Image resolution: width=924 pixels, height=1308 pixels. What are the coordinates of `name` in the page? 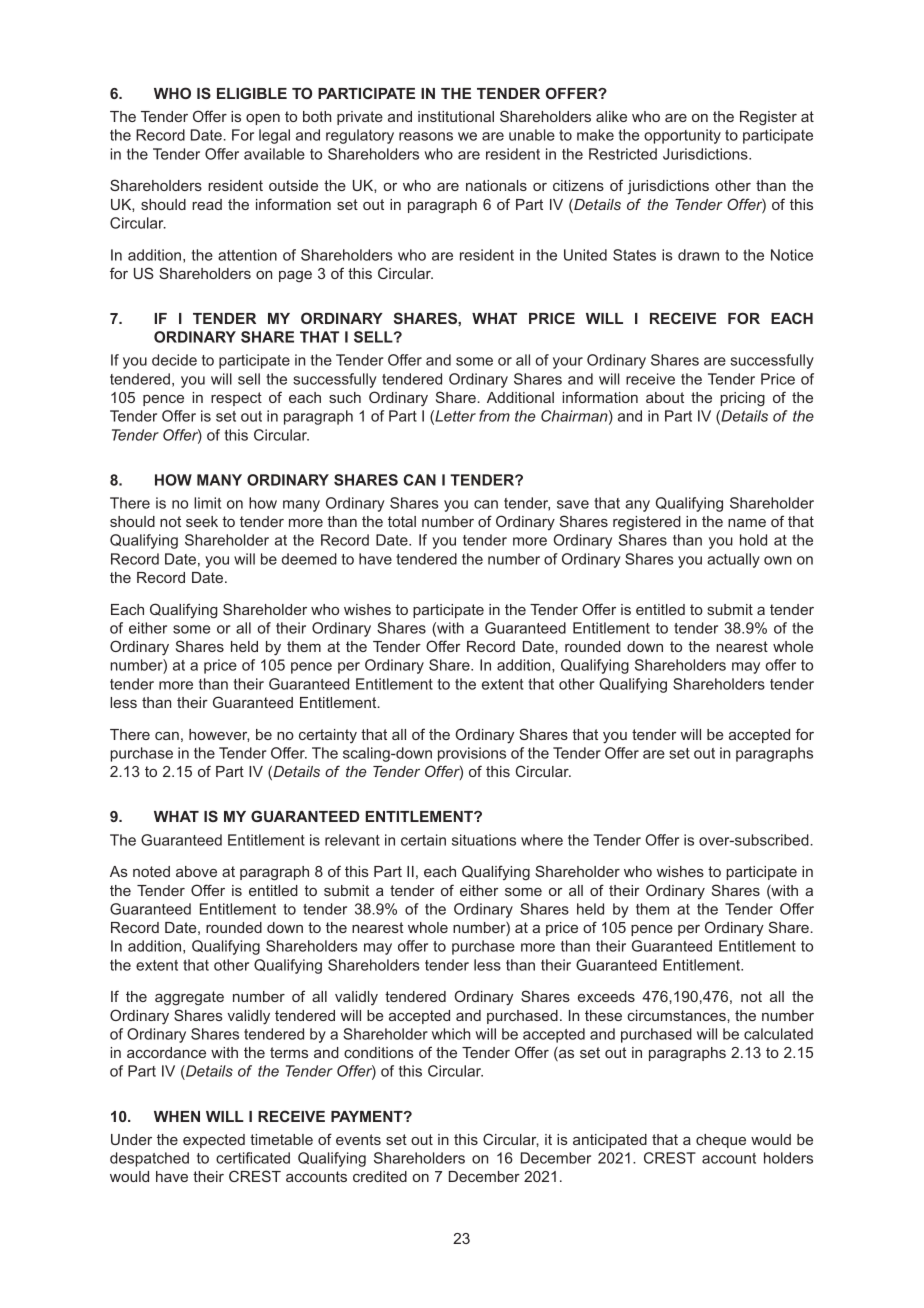 It's located at (747, 523).
